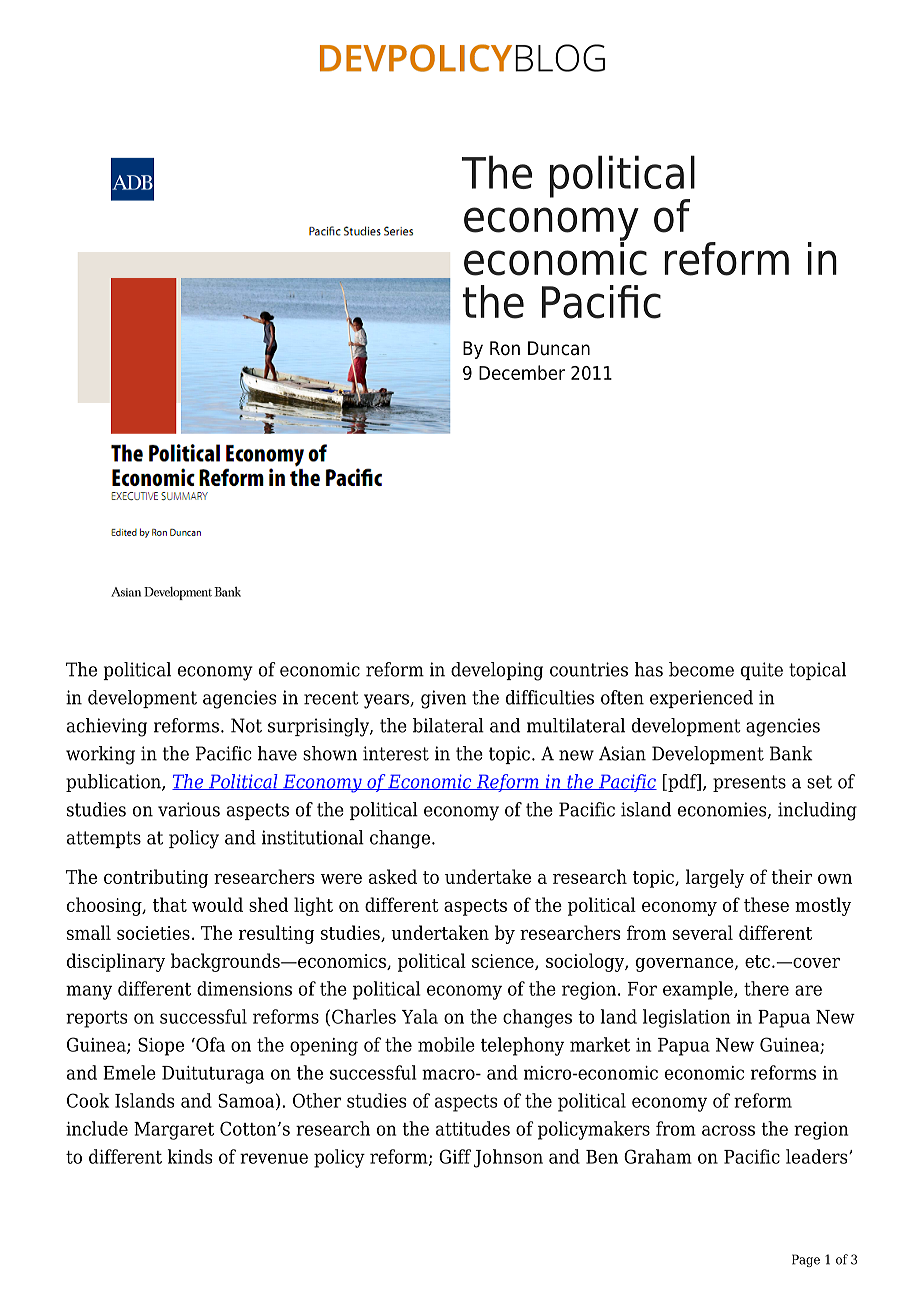  What do you see at coordinates (505, 348) in the image?
I see `Ron` at bounding box center [505, 348].
